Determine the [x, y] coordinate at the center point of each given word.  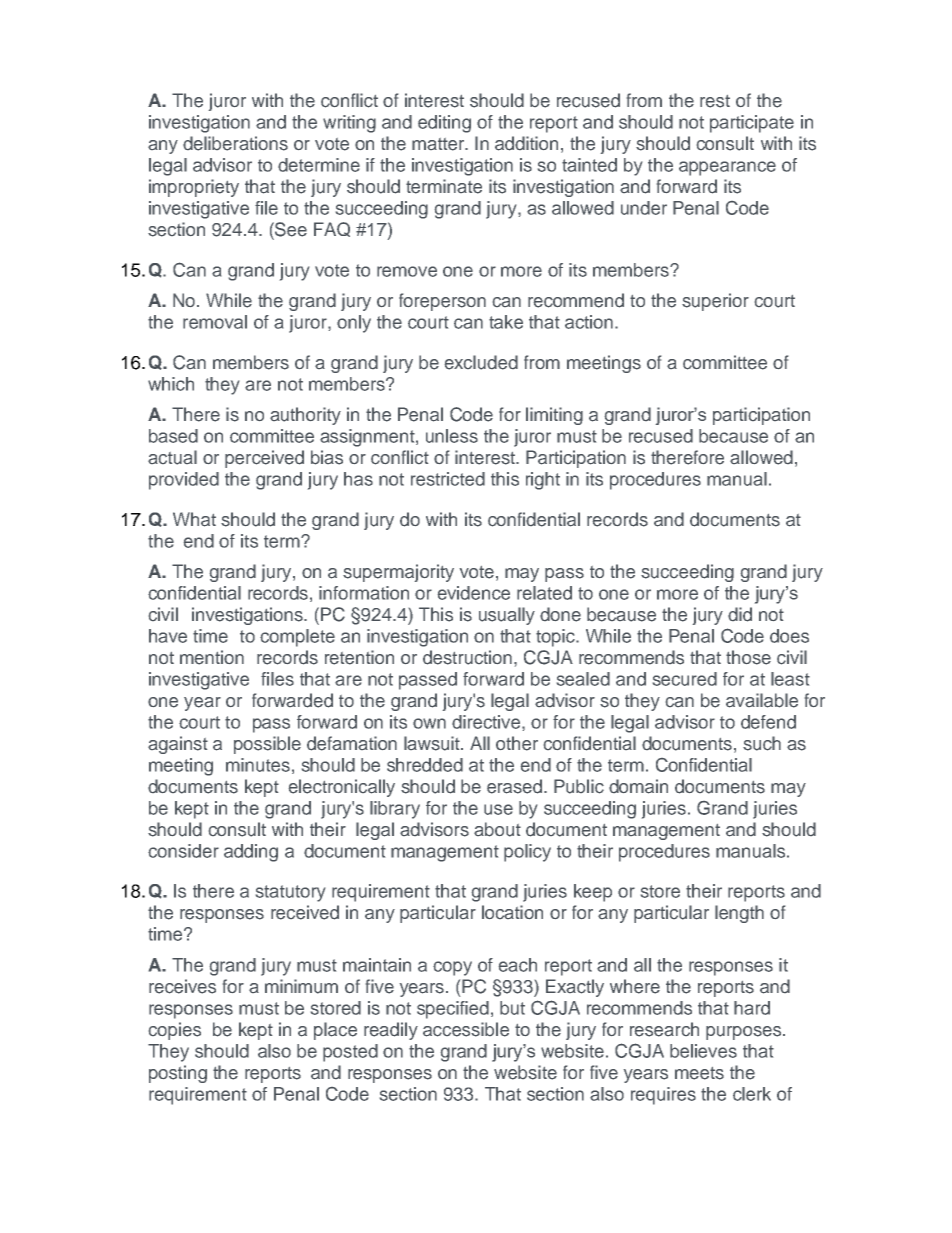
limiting [554, 416]
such [762, 743]
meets [699, 1073]
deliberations [235, 143]
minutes [258, 765]
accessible [466, 1029]
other [517, 743]
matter [439, 144]
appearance [727, 168]
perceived [264, 459]
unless [452, 436]
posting [178, 1074]
